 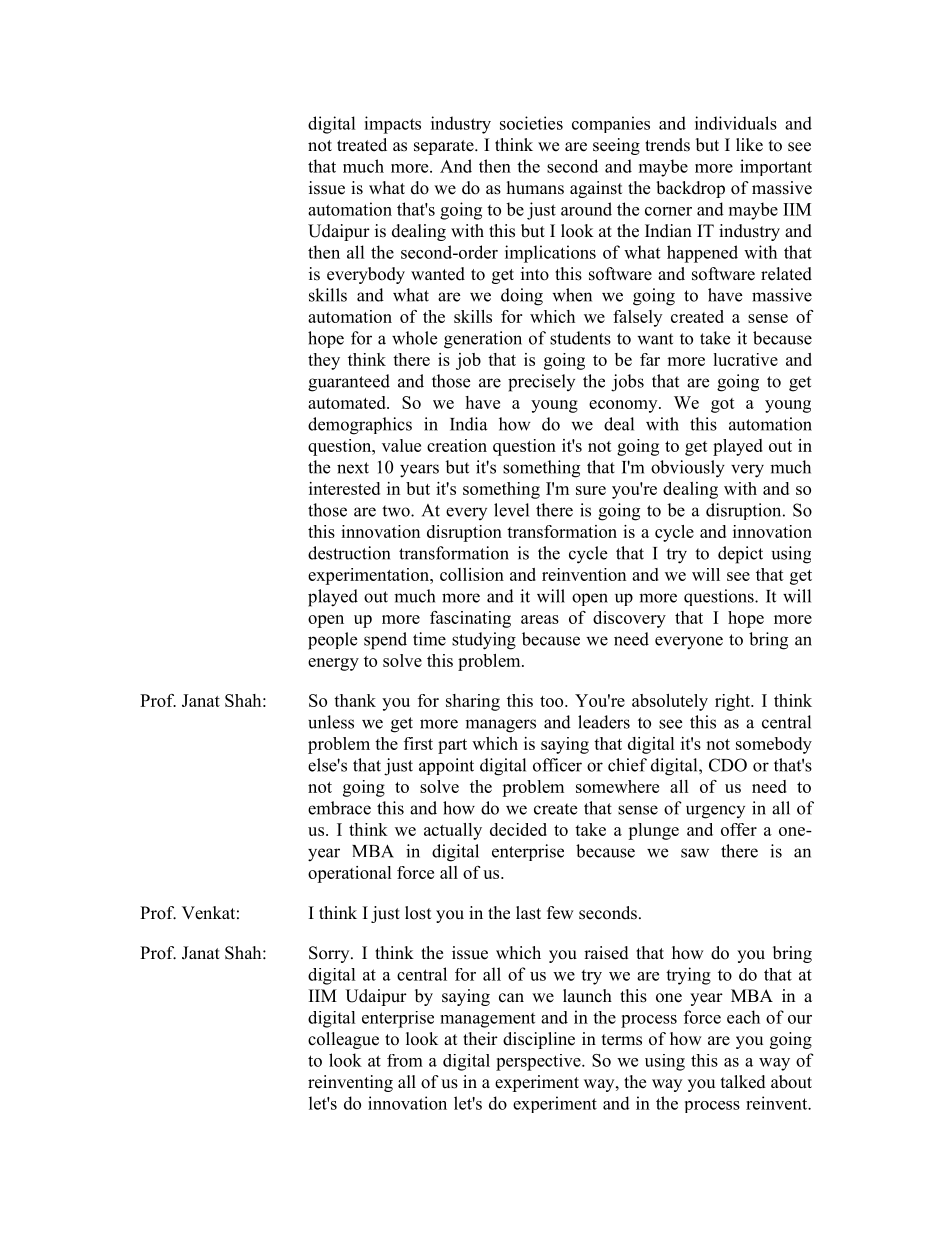 What do you see at coordinates (405, 1060) in the document?
I see `from` at bounding box center [405, 1060].
